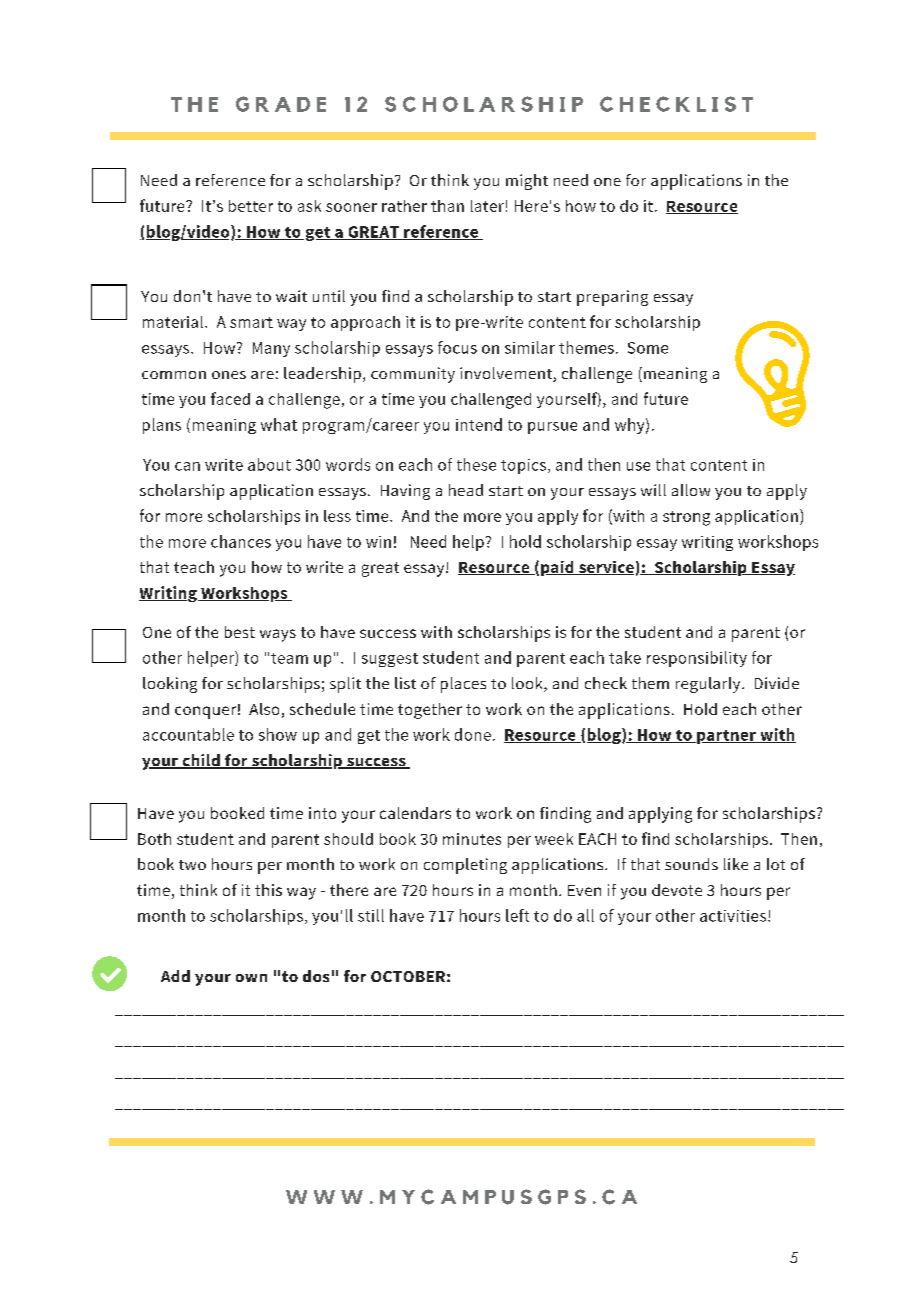 The width and height of the image is (924, 1308). Describe the element at coordinates (241, 541) in the image. I see `chances` at that location.
